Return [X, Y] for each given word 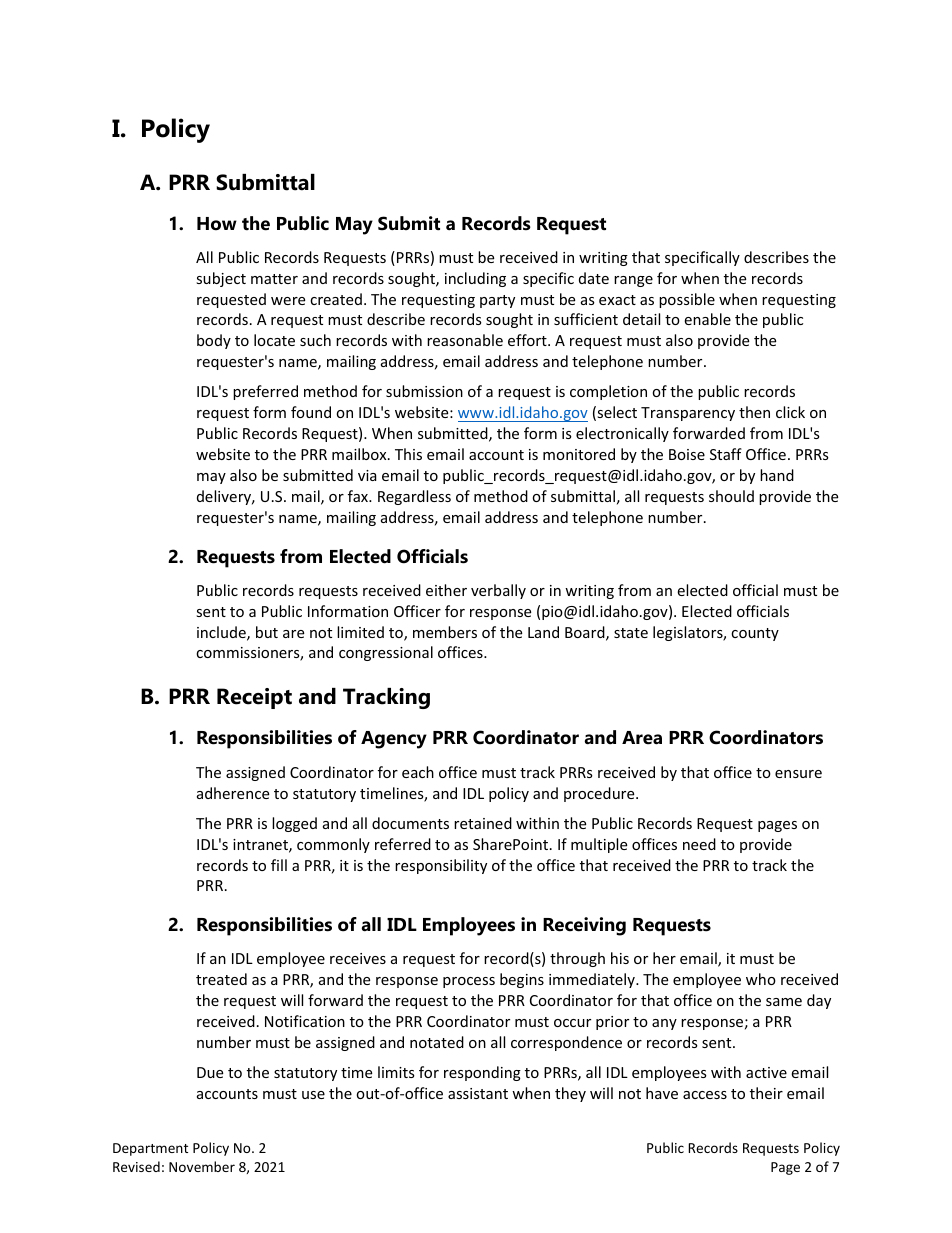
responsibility [441, 866]
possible [687, 300]
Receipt [254, 698]
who [761, 979]
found [311, 412]
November [202, 1166]
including [475, 279]
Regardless [414, 497]
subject [221, 279]
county [755, 634]
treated [221, 979]
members [445, 632]
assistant [478, 1093]
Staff [726, 454]
